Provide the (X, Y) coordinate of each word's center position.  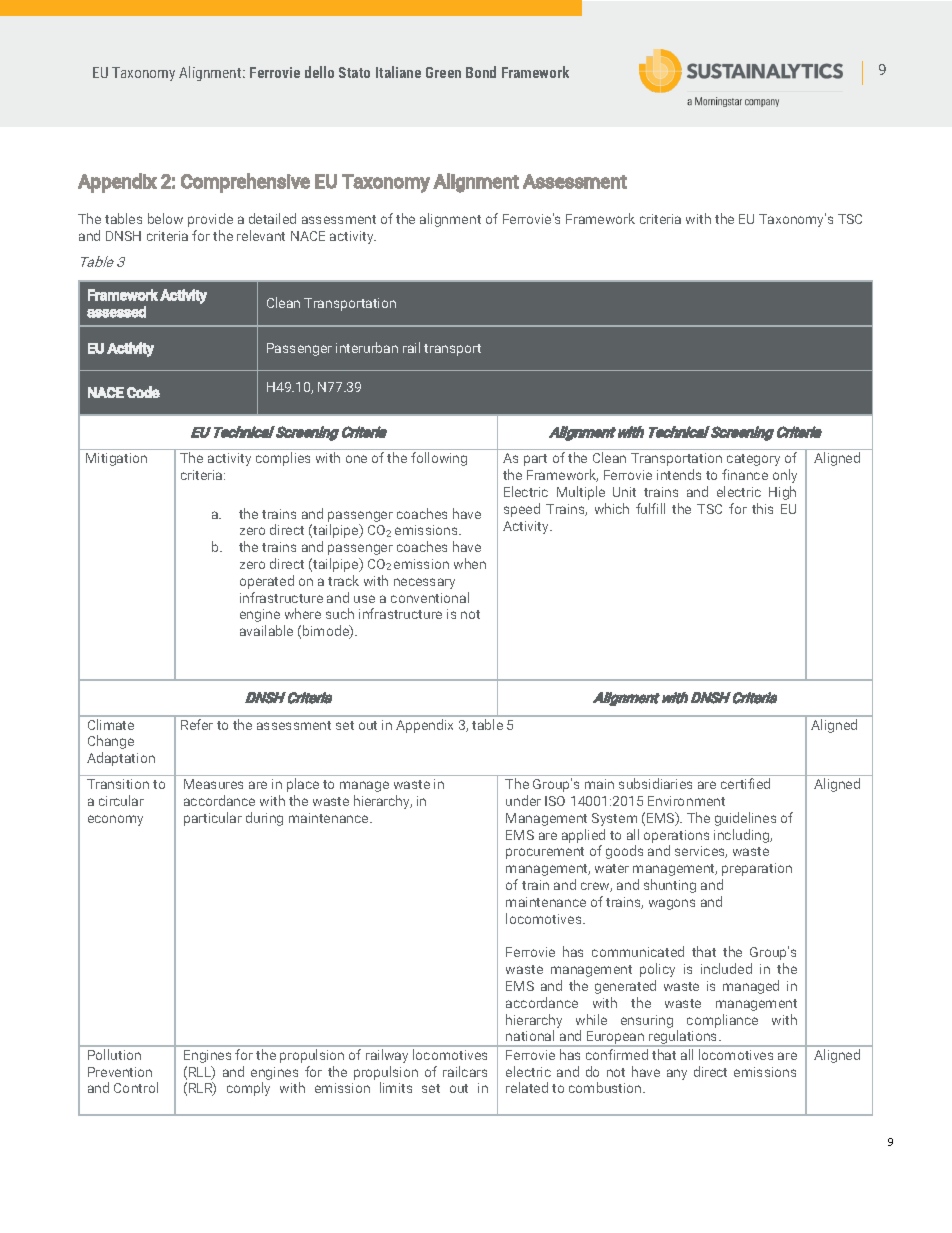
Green (443, 72)
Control (136, 1087)
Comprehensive (245, 183)
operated (267, 582)
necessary (424, 583)
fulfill (650, 508)
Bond (481, 72)
